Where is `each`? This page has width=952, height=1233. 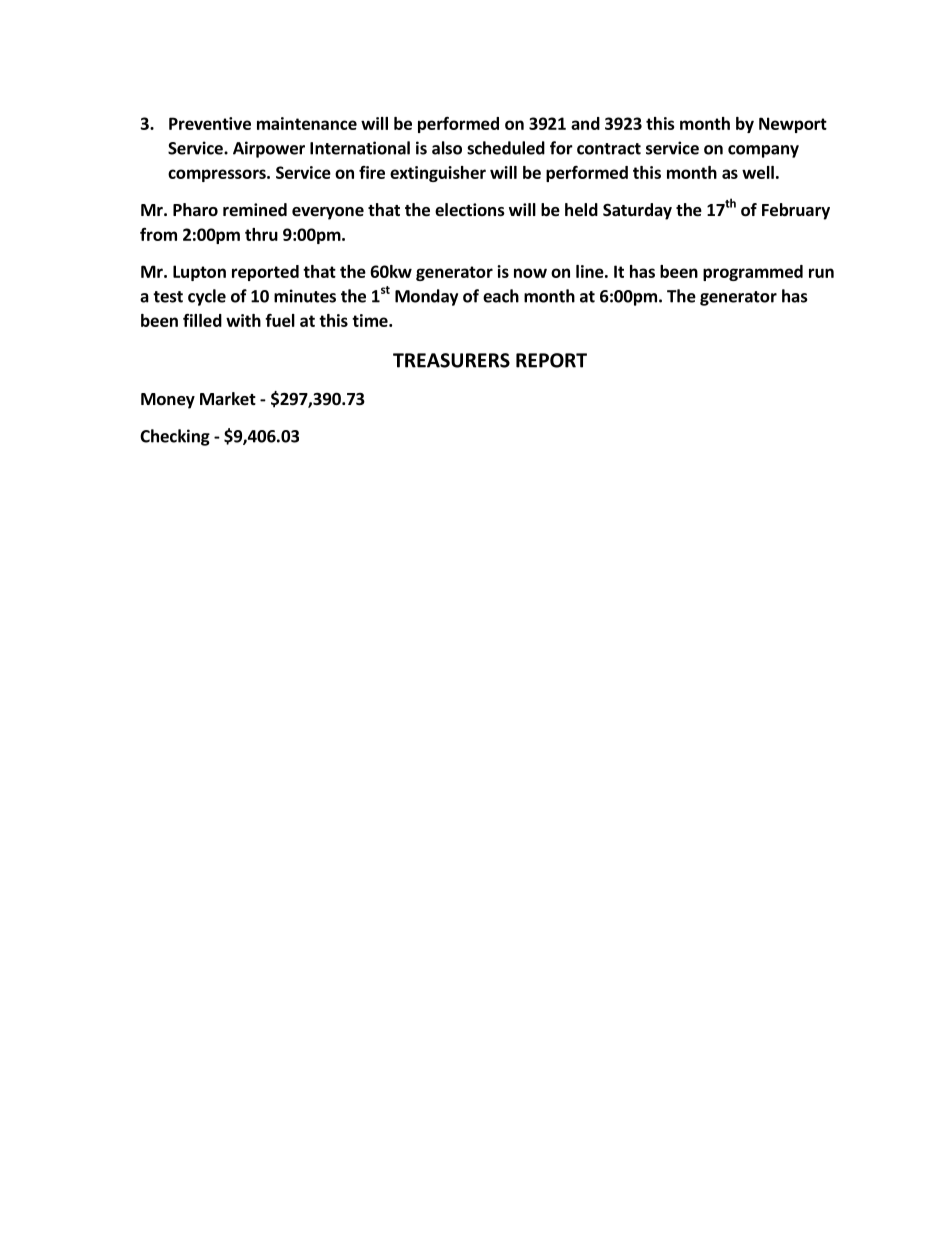 each is located at coordinates (501, 296).
